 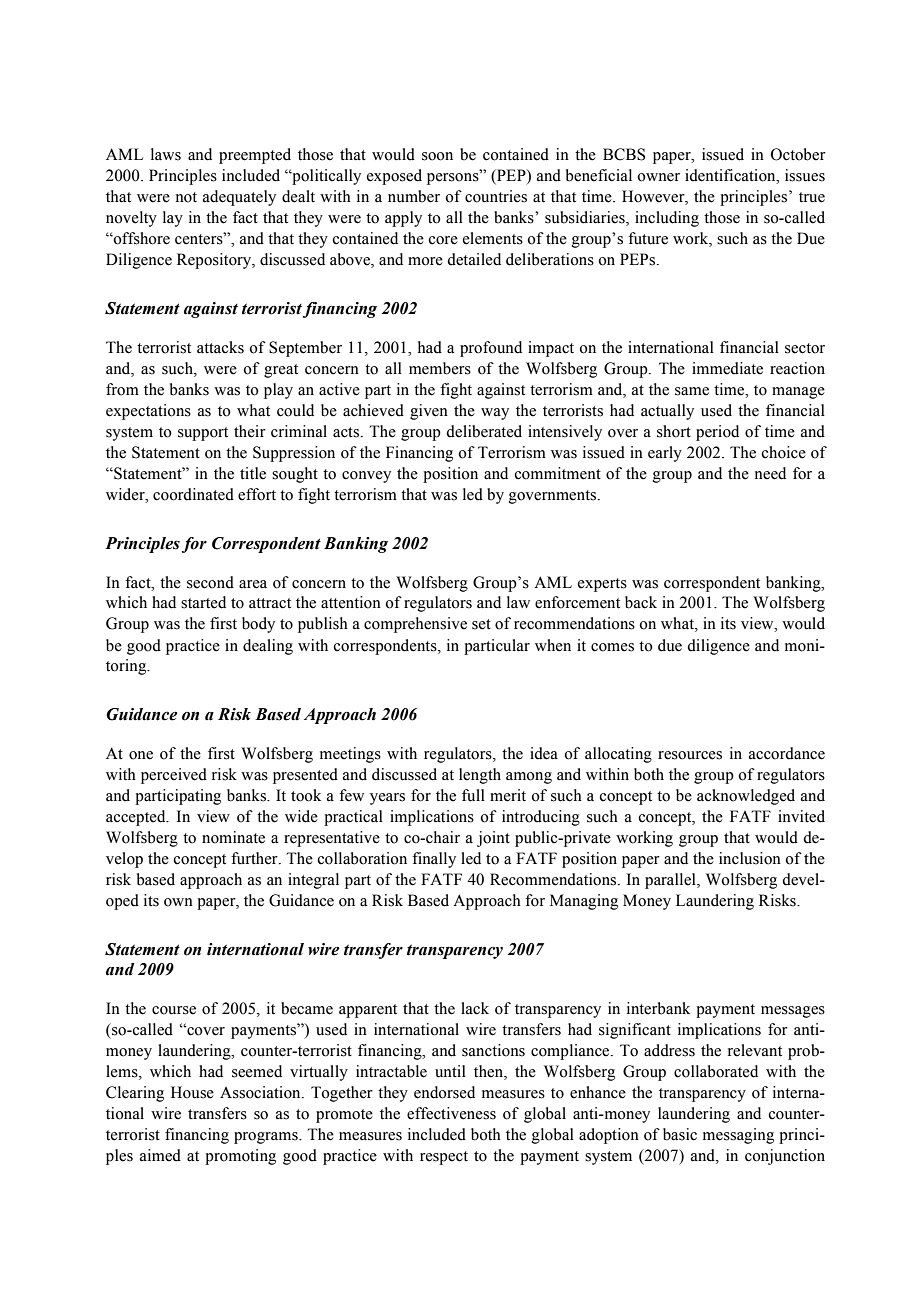 What do you see at coordinates (770, 473) in the screenshot?
I see `need` at bounding box center [770, 473].
